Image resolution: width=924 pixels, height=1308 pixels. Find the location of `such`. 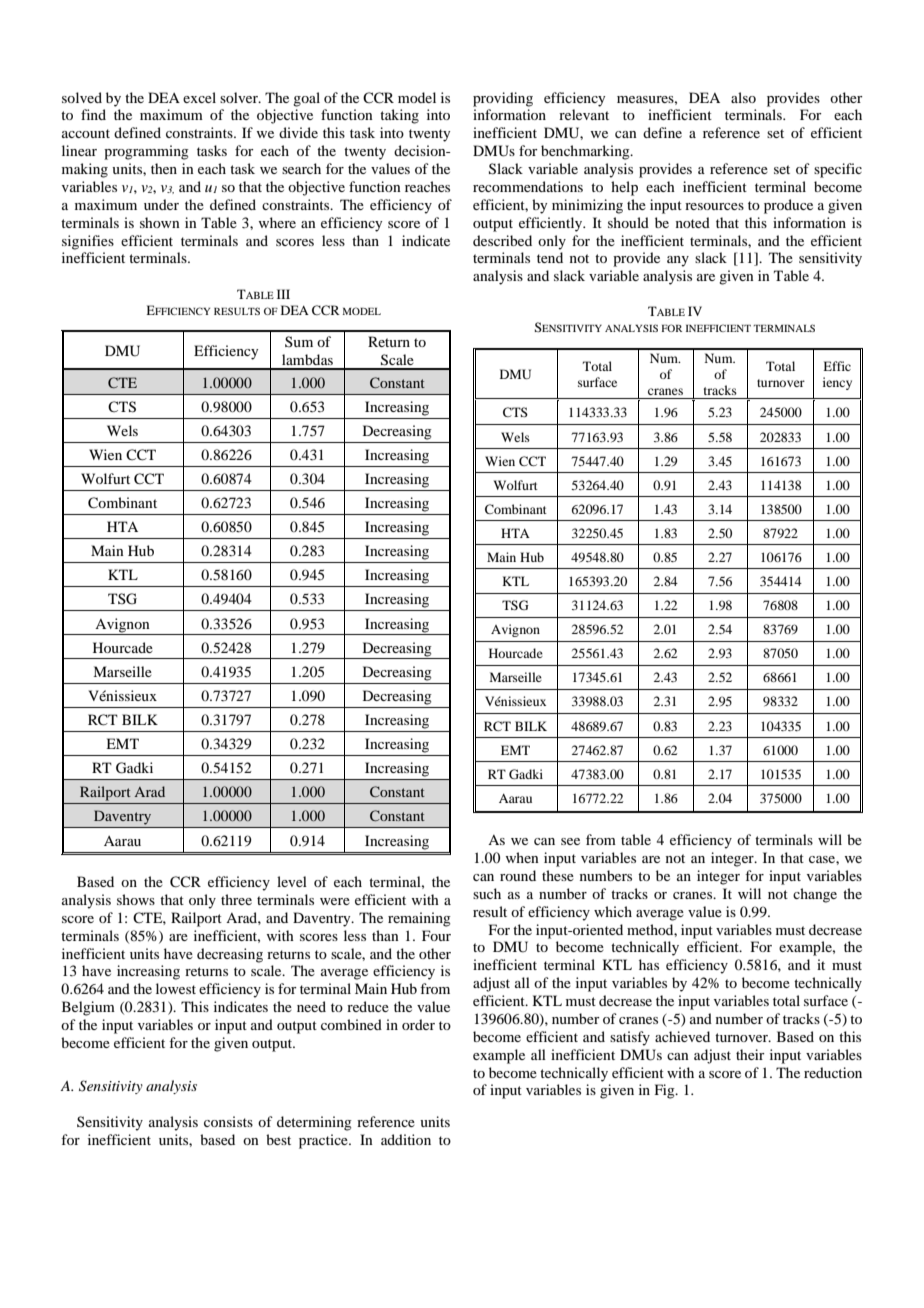

such is located at coordinates (487, 893).
